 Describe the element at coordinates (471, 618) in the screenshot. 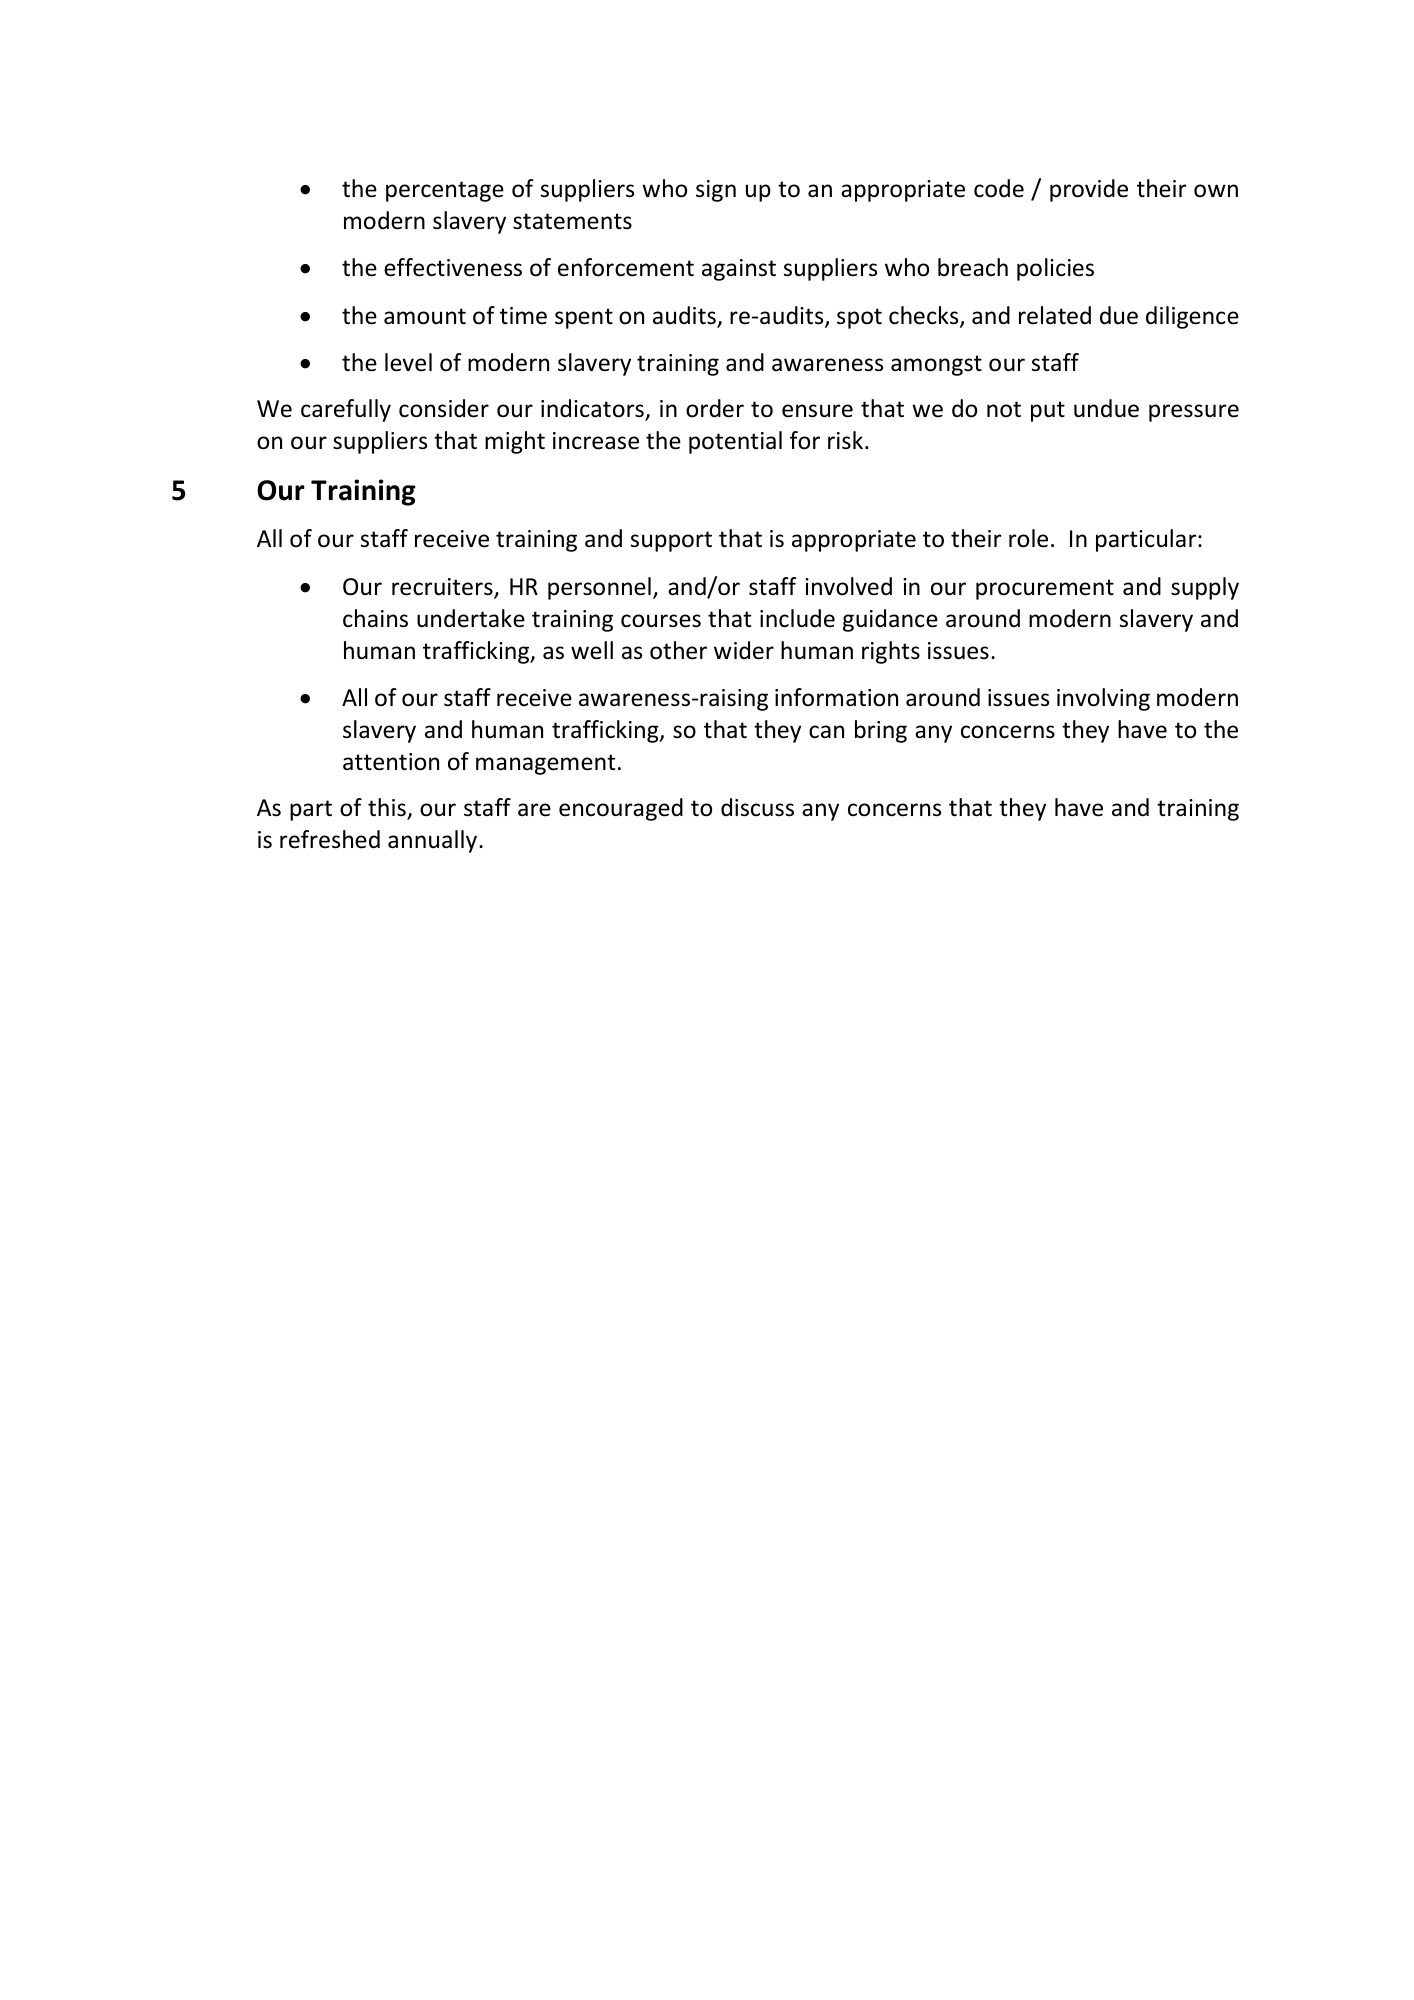

I see `undertake` at that location.
